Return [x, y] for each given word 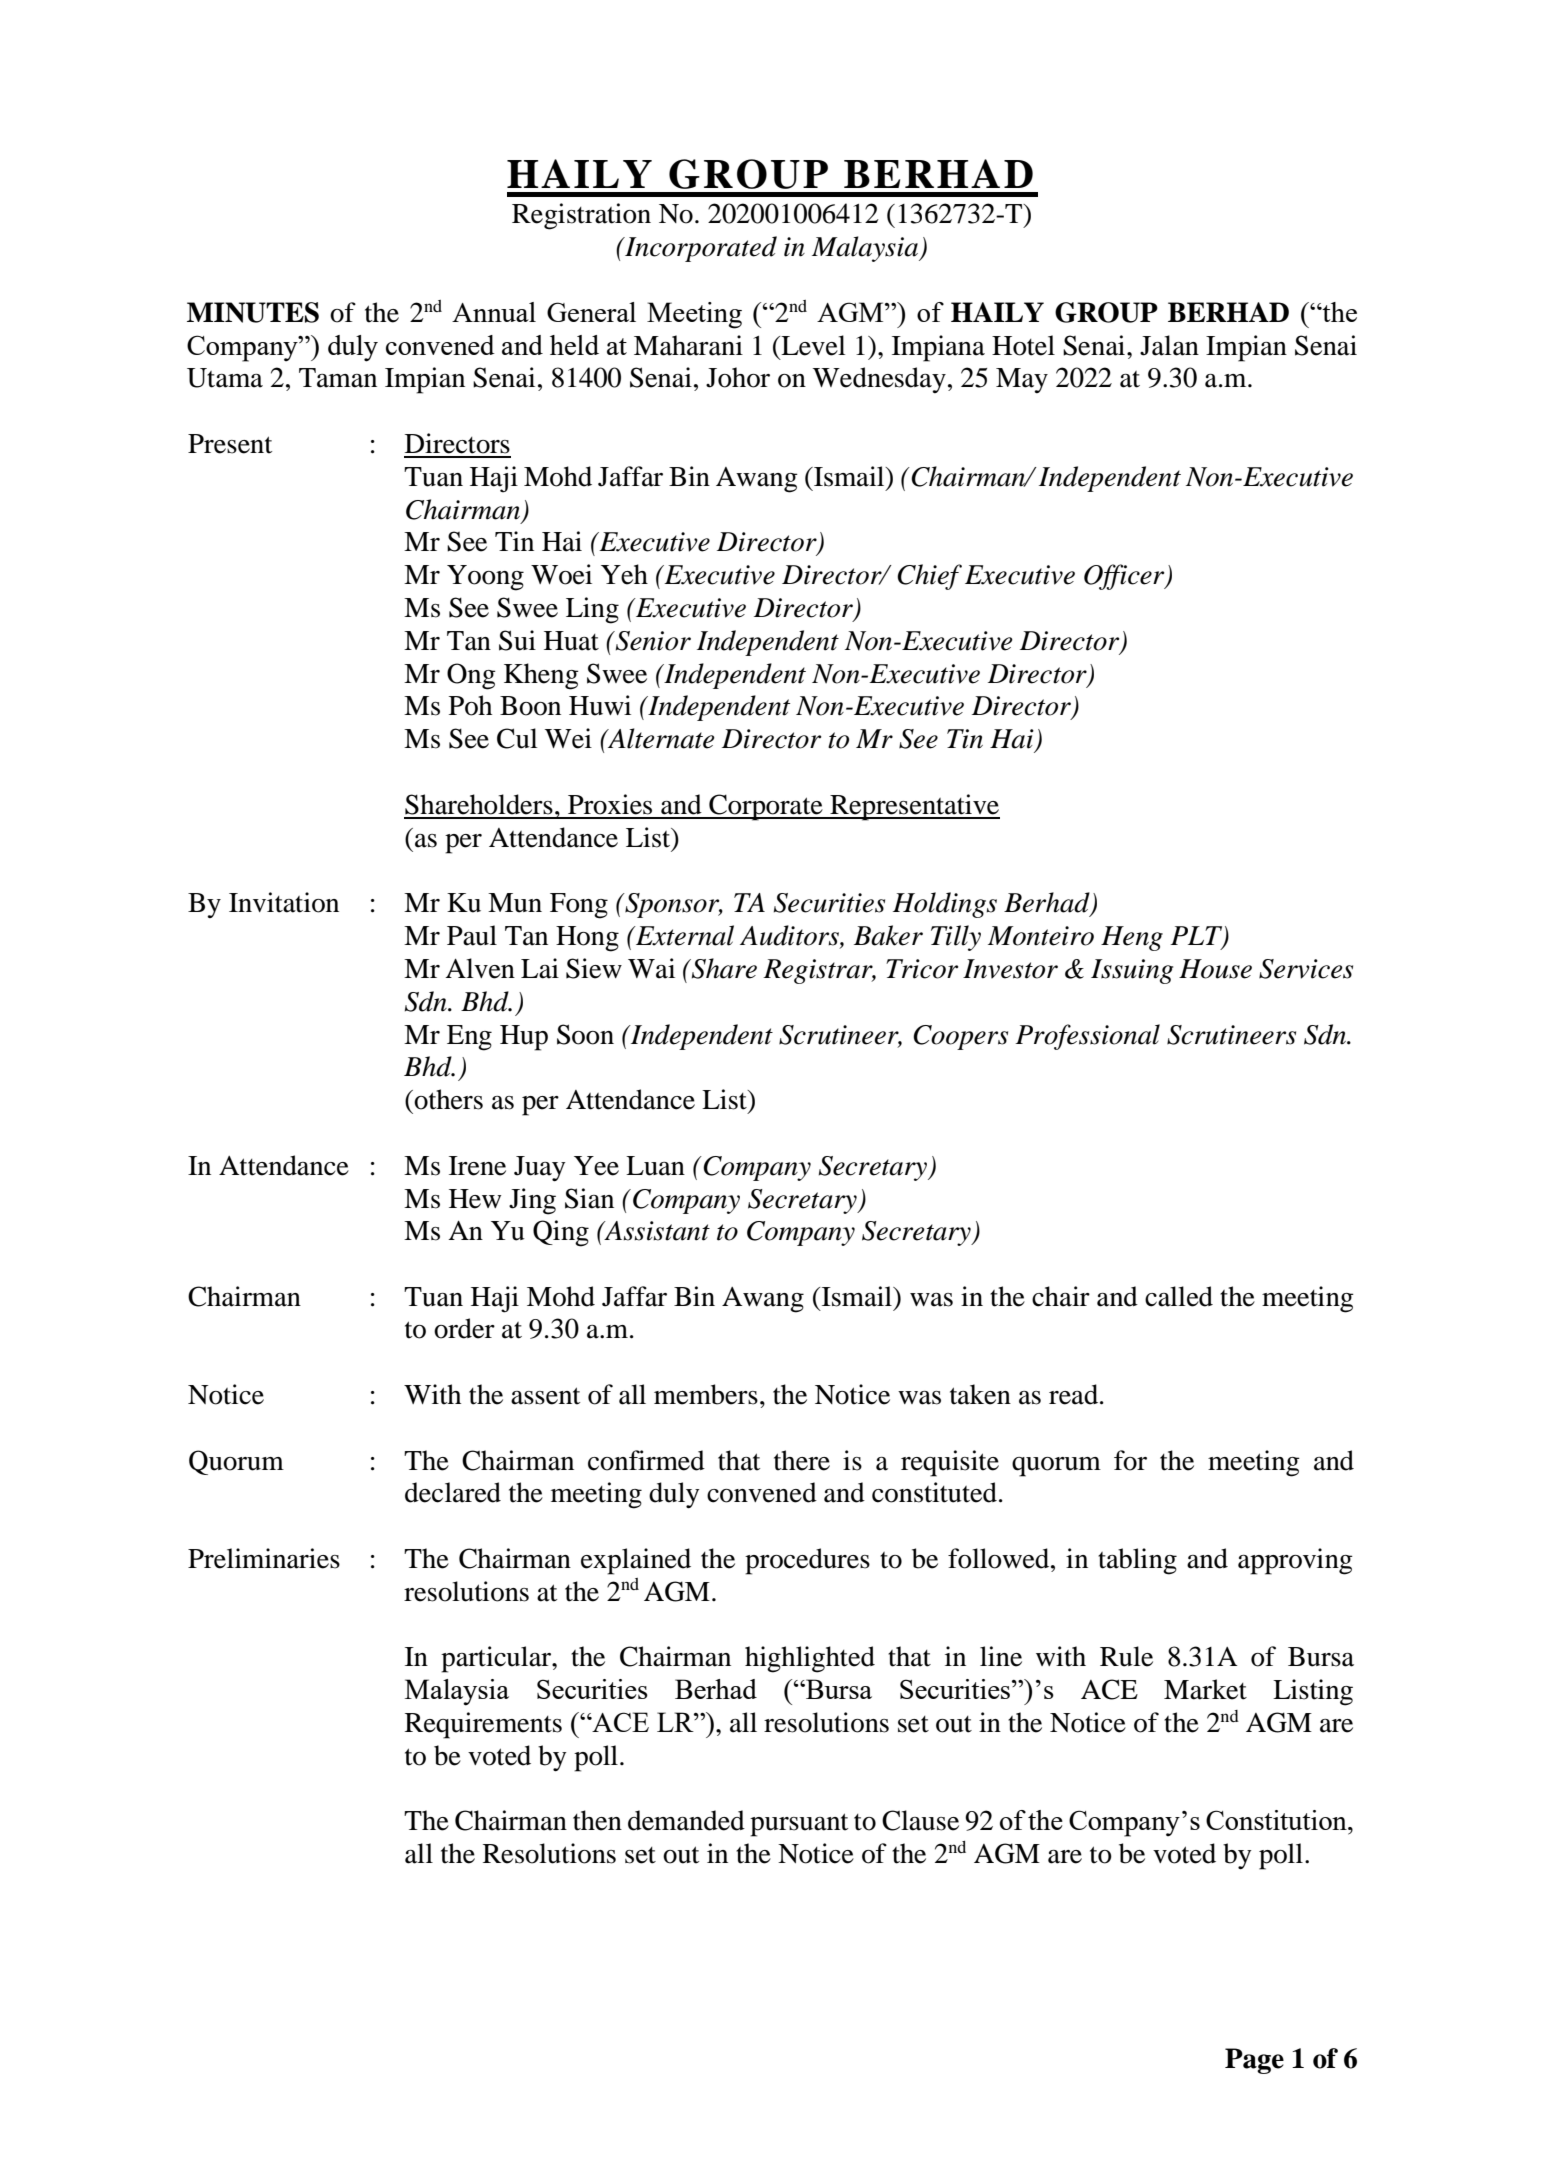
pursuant [799, 1825]
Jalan [1169, 345]
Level [812, 345]
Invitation [284, 902]
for [1130, 1460]
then [597, 1820]
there [802, 1460]
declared [453, 1492]
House [1215, 969]
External [684, 935]
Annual [494, 312]
